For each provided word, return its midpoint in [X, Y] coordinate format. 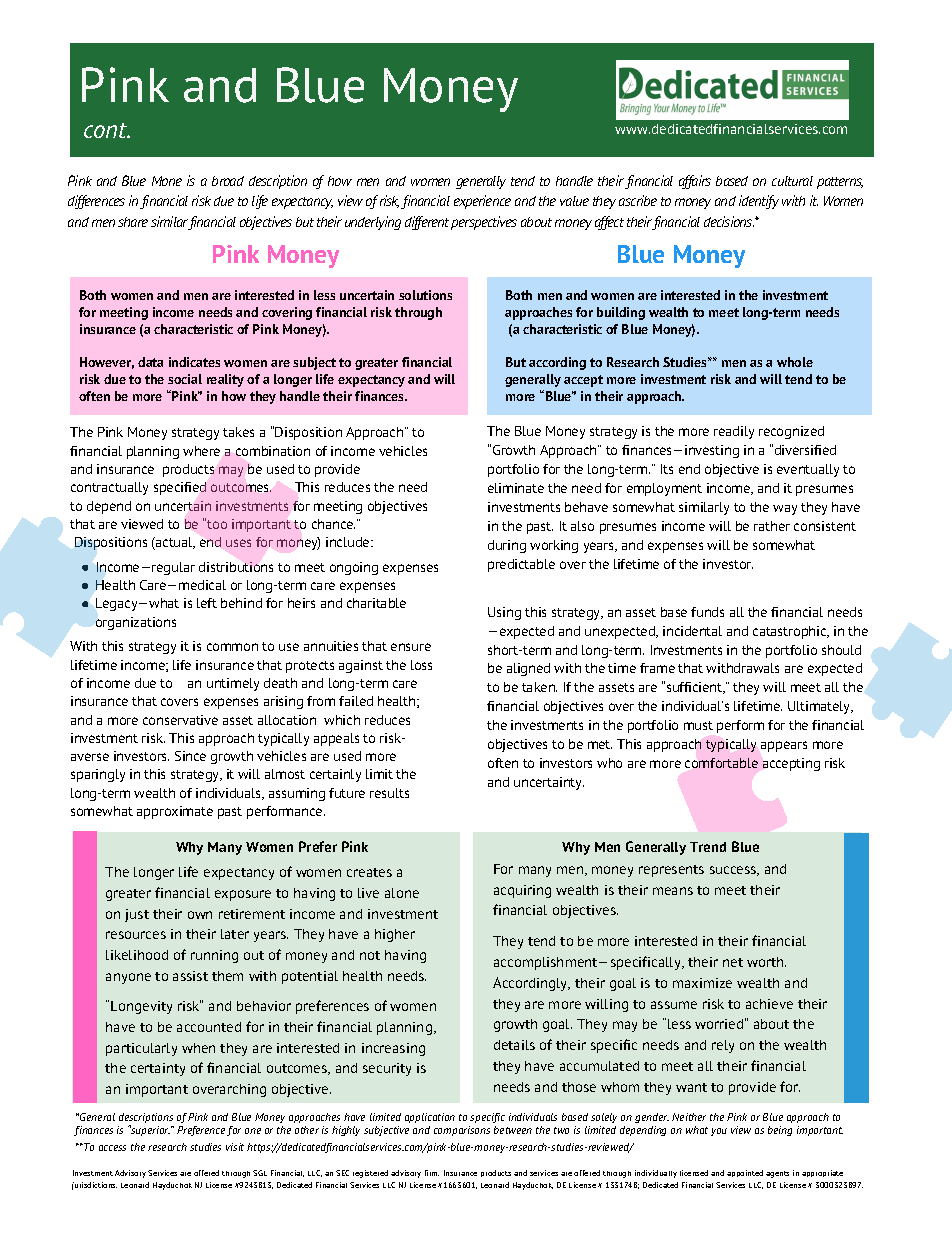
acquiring [522, 891]
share [133, 222]
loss [421, 665]
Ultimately [820, 707]
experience [482, 202]
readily [734, 432]
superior [150, 1130]
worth [766, 962]
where [201, 451]
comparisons [462, 1131]
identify [759, 202]
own [200, 915]
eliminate [516, 488]
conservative [180, 720]
